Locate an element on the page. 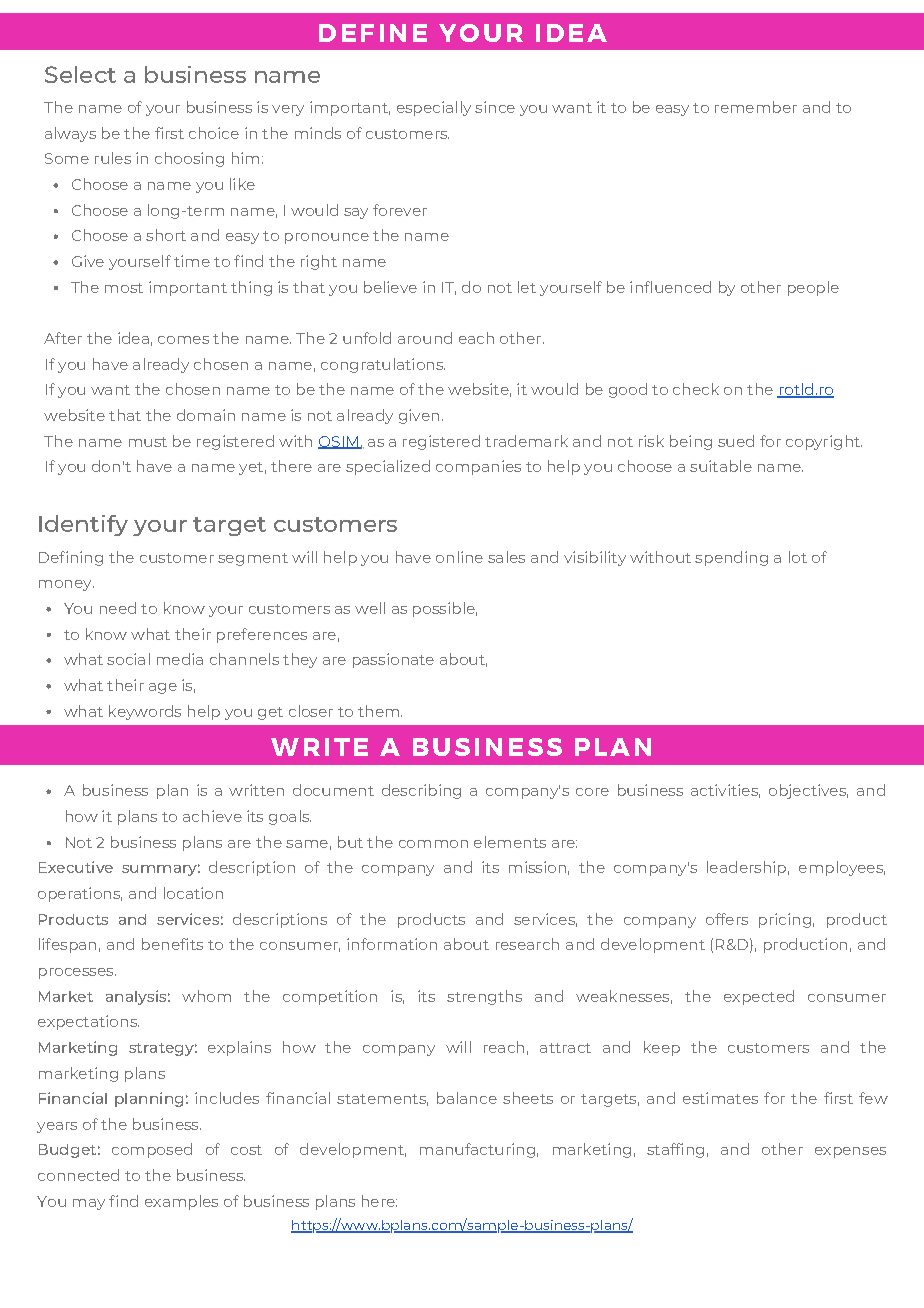 This page has width=924, height=1308. since is located at coordinates (495, 107).
